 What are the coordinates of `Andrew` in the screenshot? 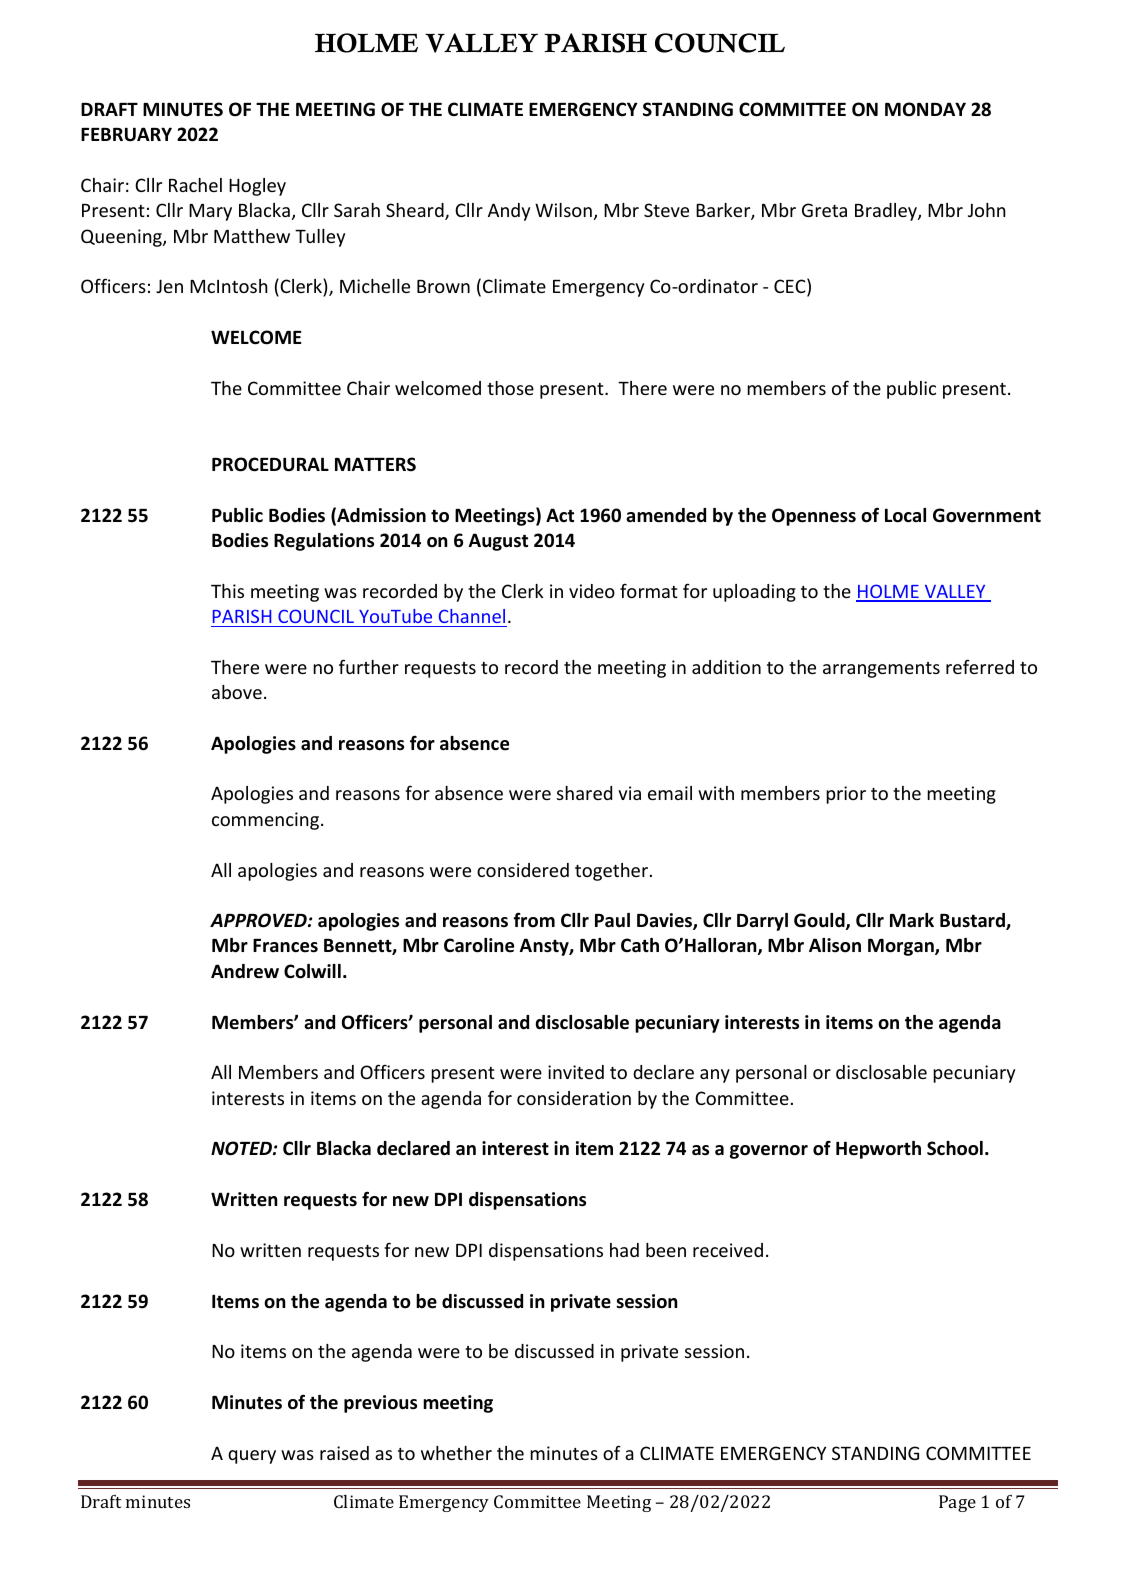 It's located at (245, 971).
